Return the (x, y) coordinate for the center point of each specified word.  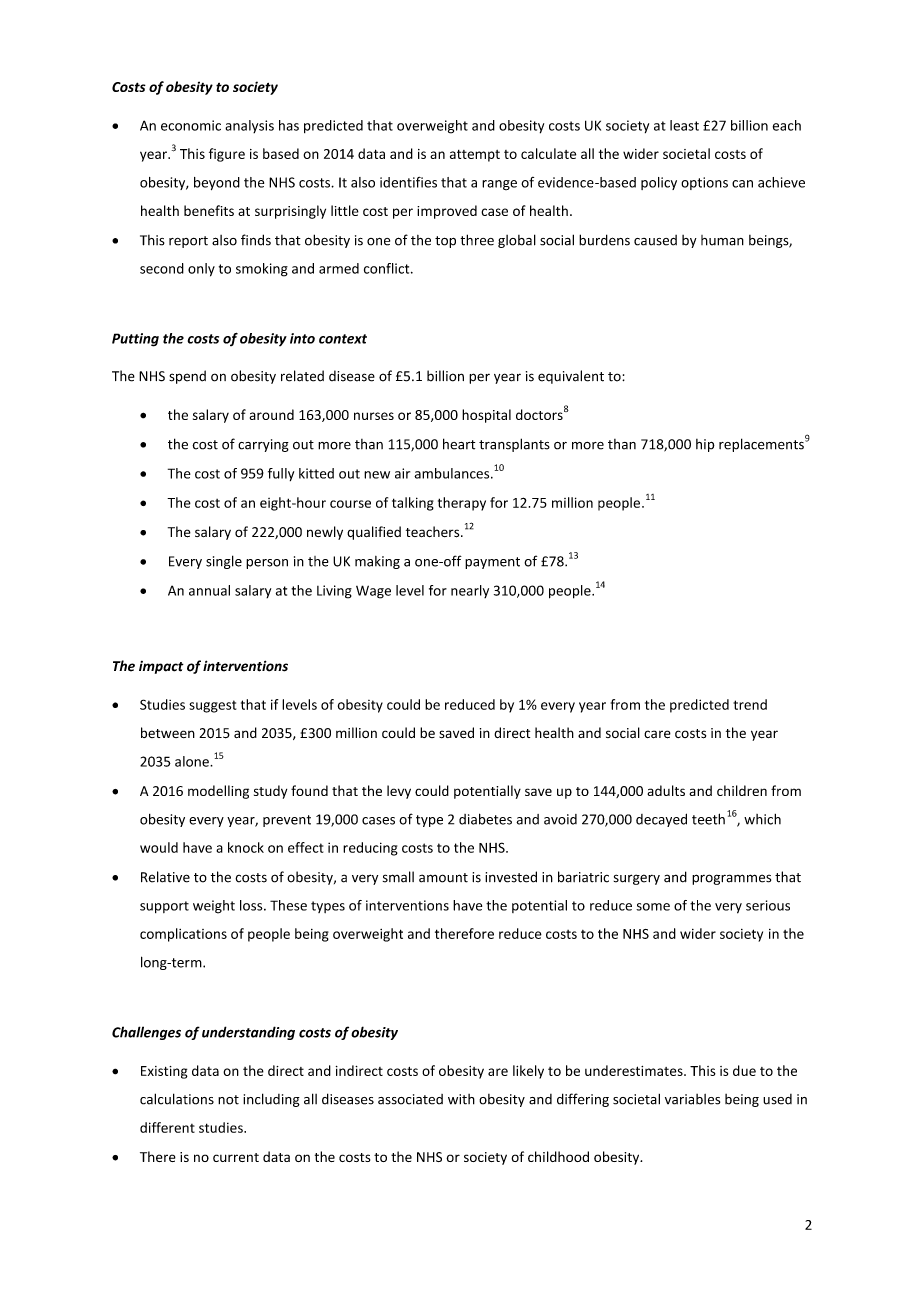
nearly (470, 591)
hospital (486, 416)
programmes (731, 879)
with (461, 1099)
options (704, 183)
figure (227, 155)
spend (187, 377)
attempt (475, 156)
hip (705, 445)
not (228, 1100)
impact (161, 667)
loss (252, 905)
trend (750, 704)
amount (443, 878)
